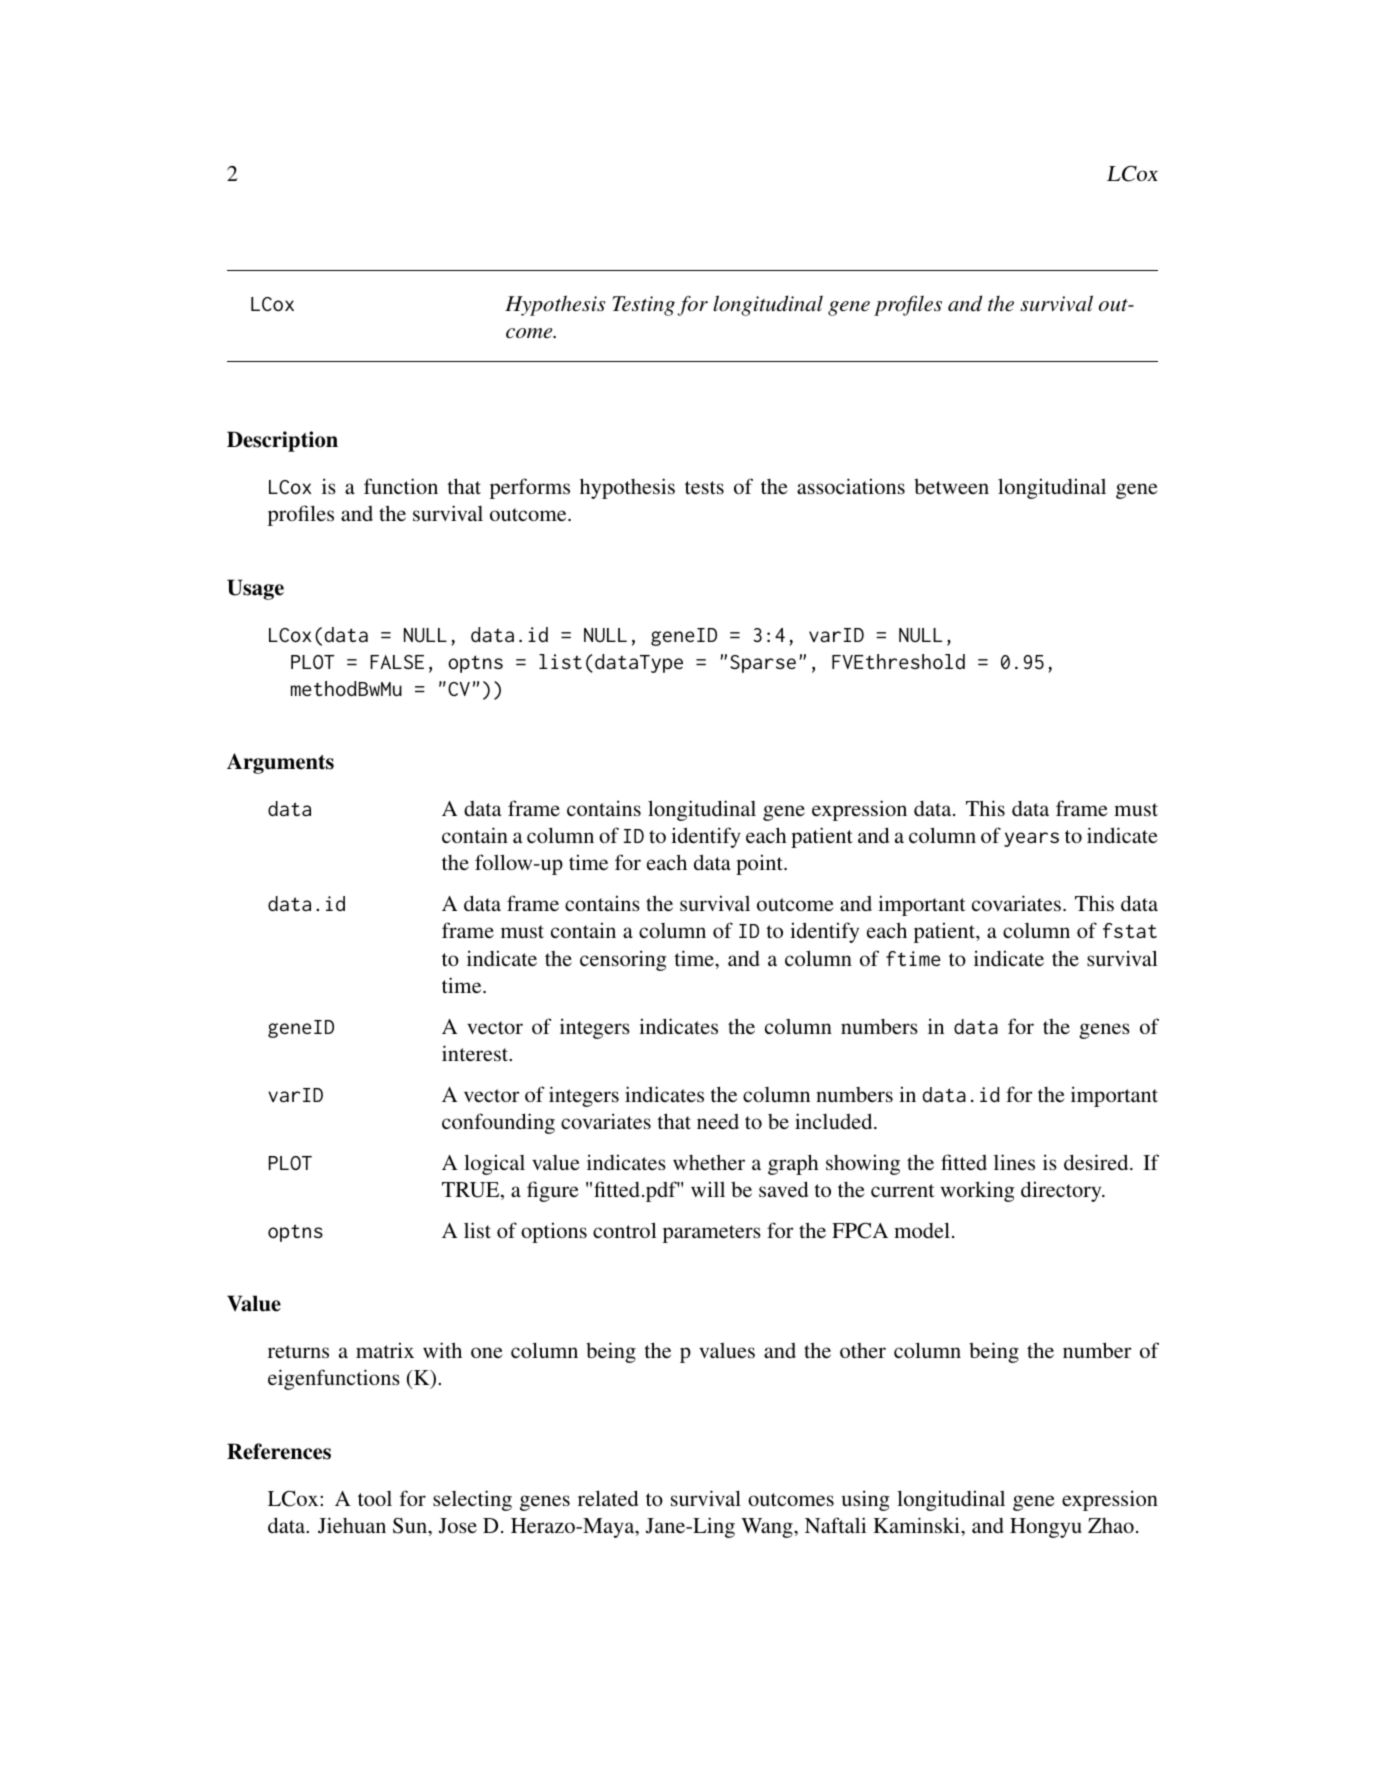 The width and height of the screenshot is (1384, 1791). Describe the element at coordinates (718, 1121) in the screenshot. I see `need` at that location.
